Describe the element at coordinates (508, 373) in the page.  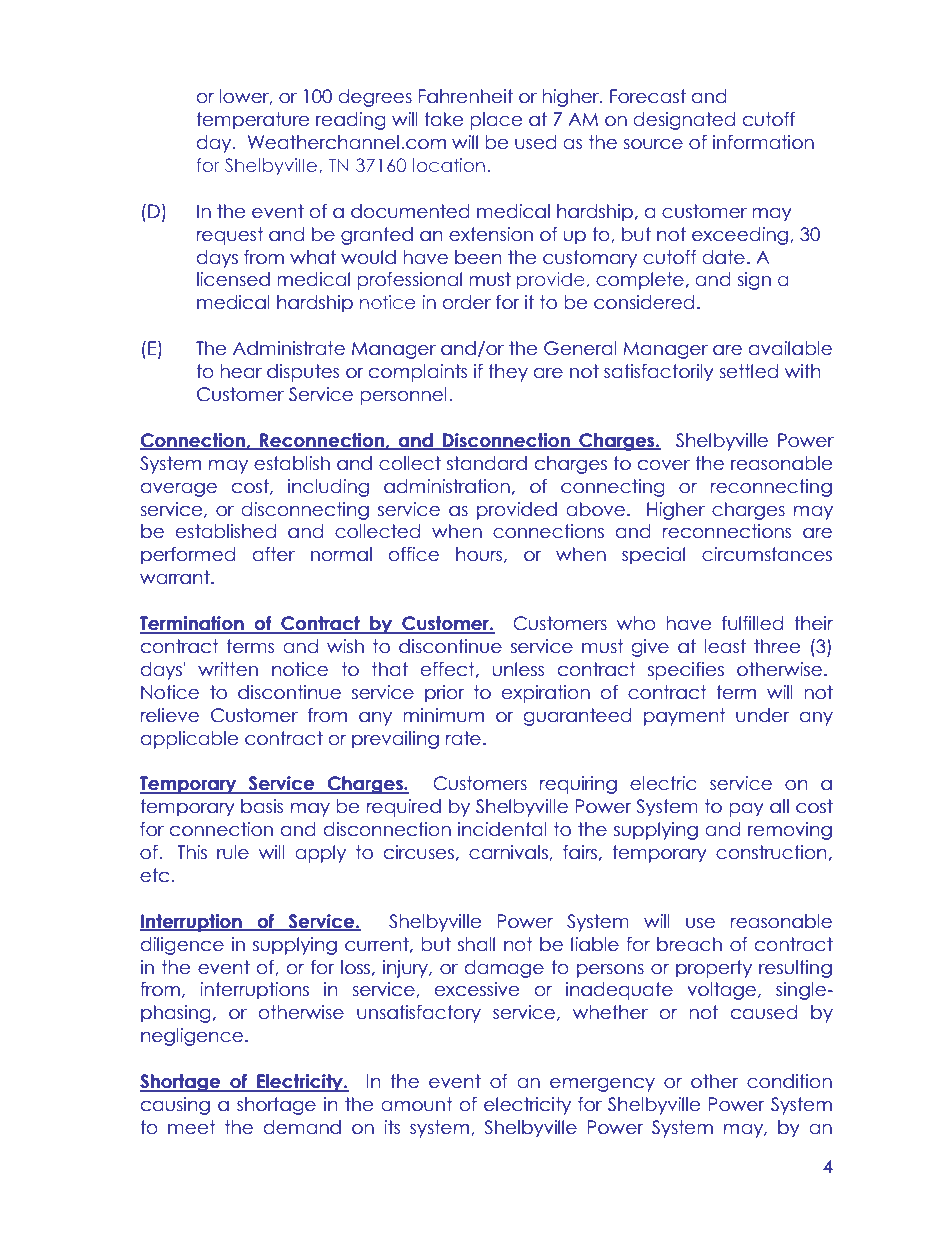
I see `they` at that location.
